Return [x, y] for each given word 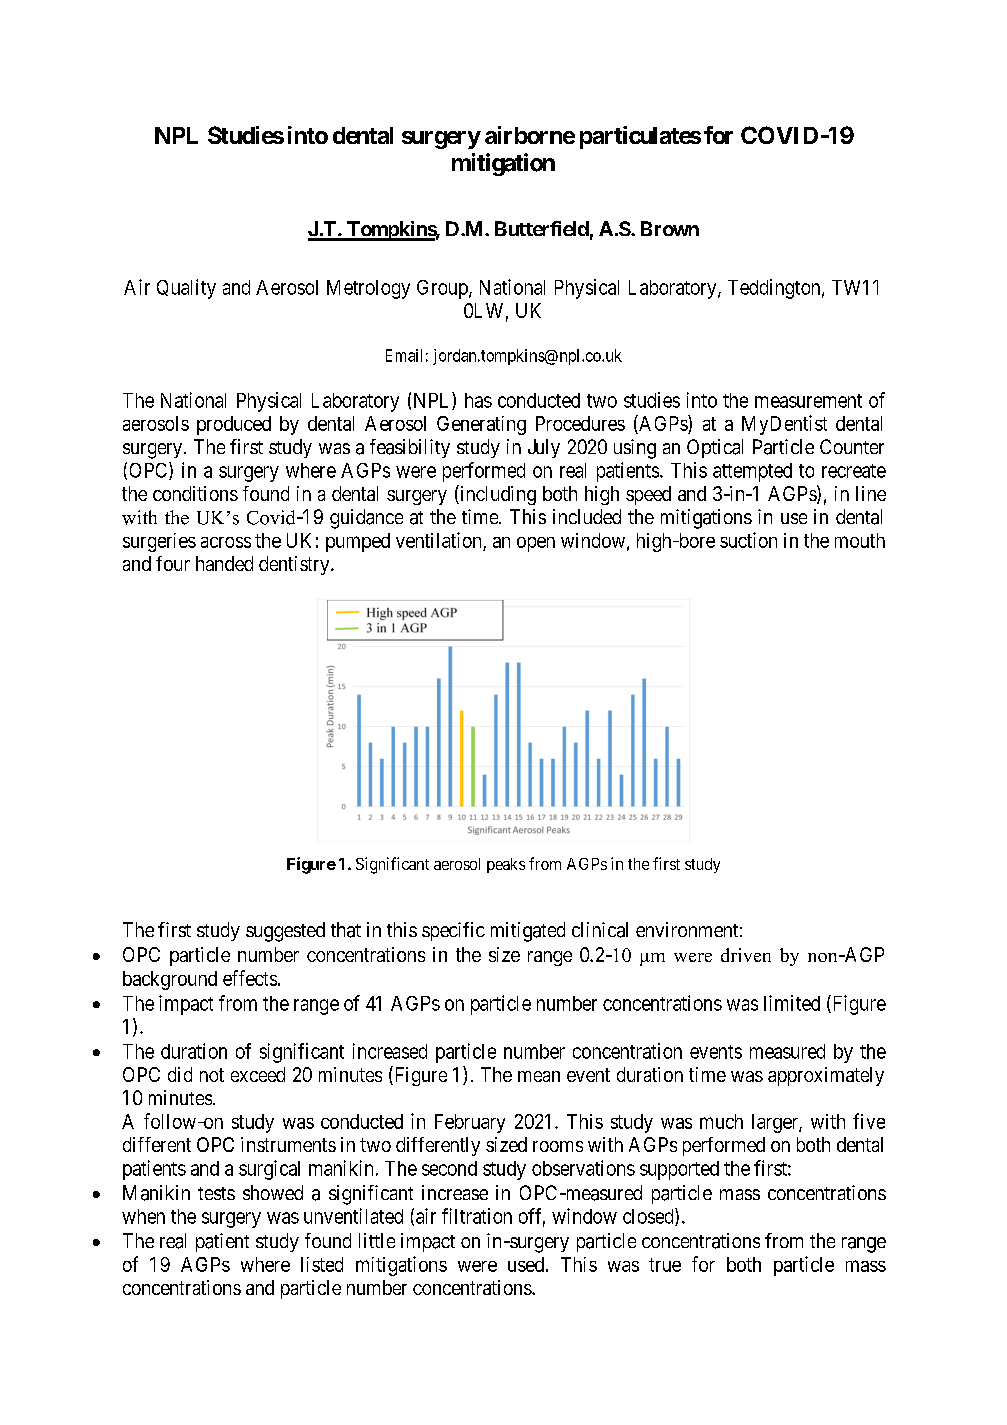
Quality [186, 289]
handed [224, 563]
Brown [670, 228]
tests [216, 1193]
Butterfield [542, 228]
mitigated [528, 932]
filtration [477, 1216]
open [536, 544]
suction [748, 540]
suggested [285, 932]
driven [746, 955]
